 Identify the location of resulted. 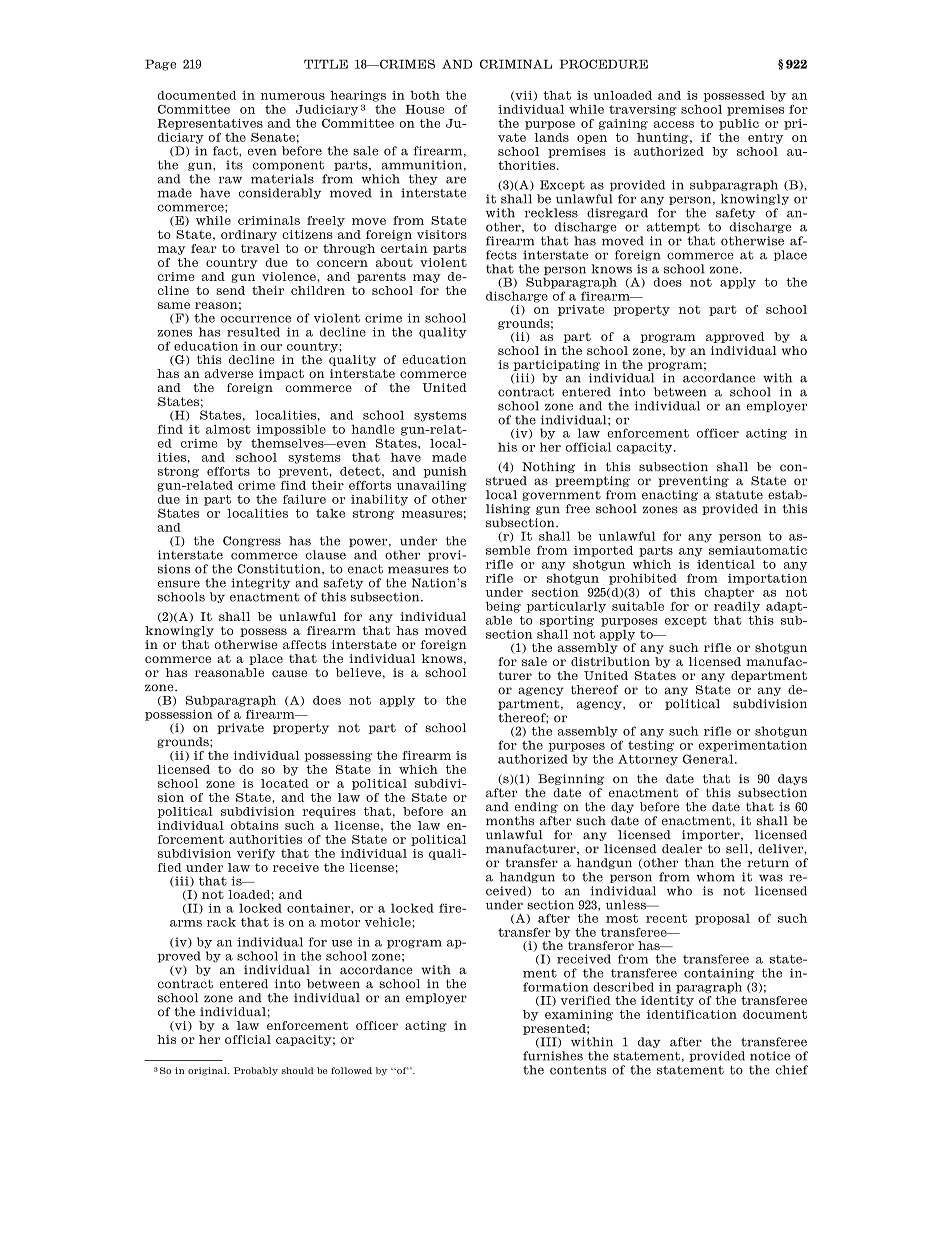
(253, 332).
